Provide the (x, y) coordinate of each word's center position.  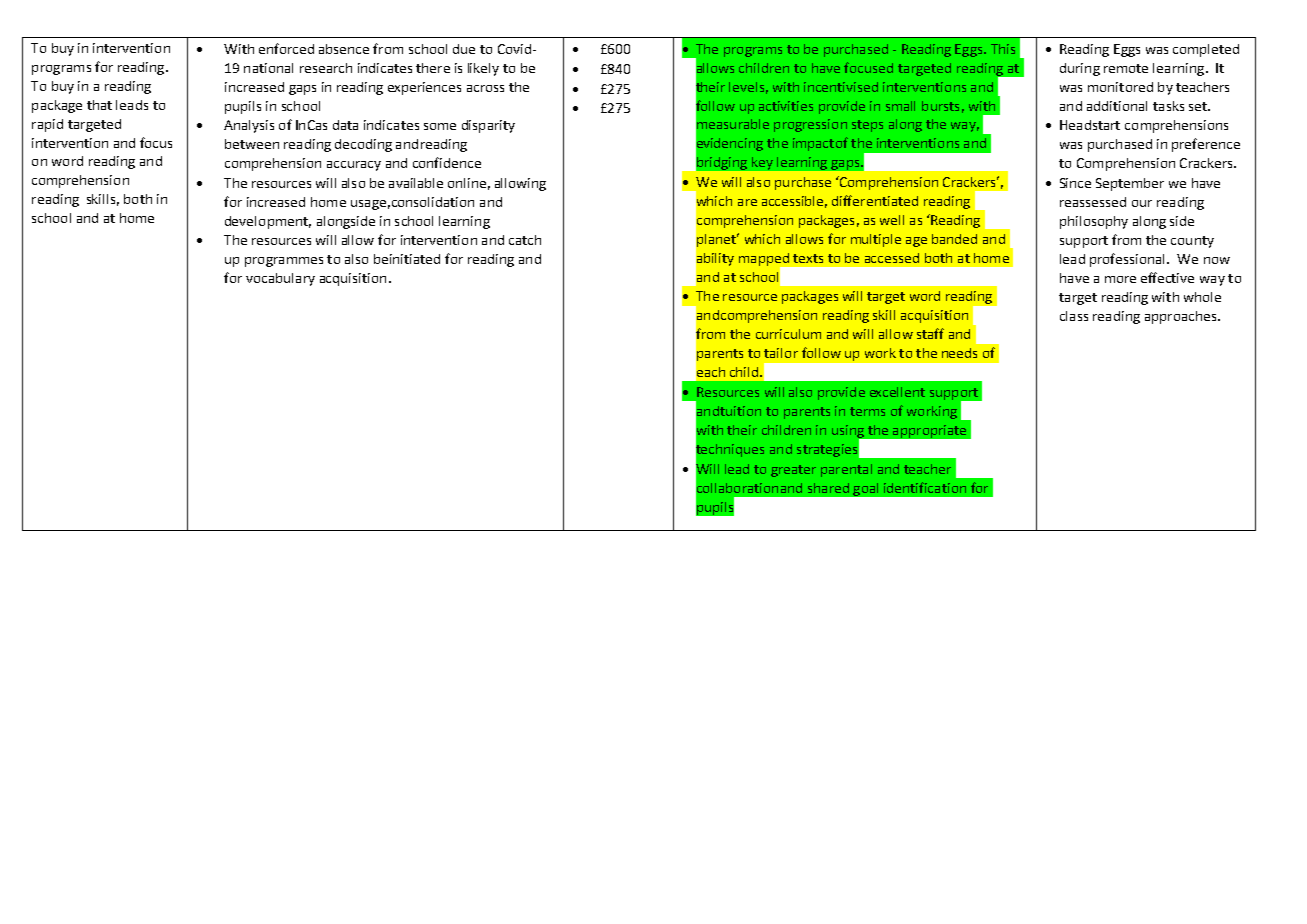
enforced (286, 48)
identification (925, 487)
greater (793, 471)
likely (483, 69)
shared (828, 488)
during (1080, 69)
